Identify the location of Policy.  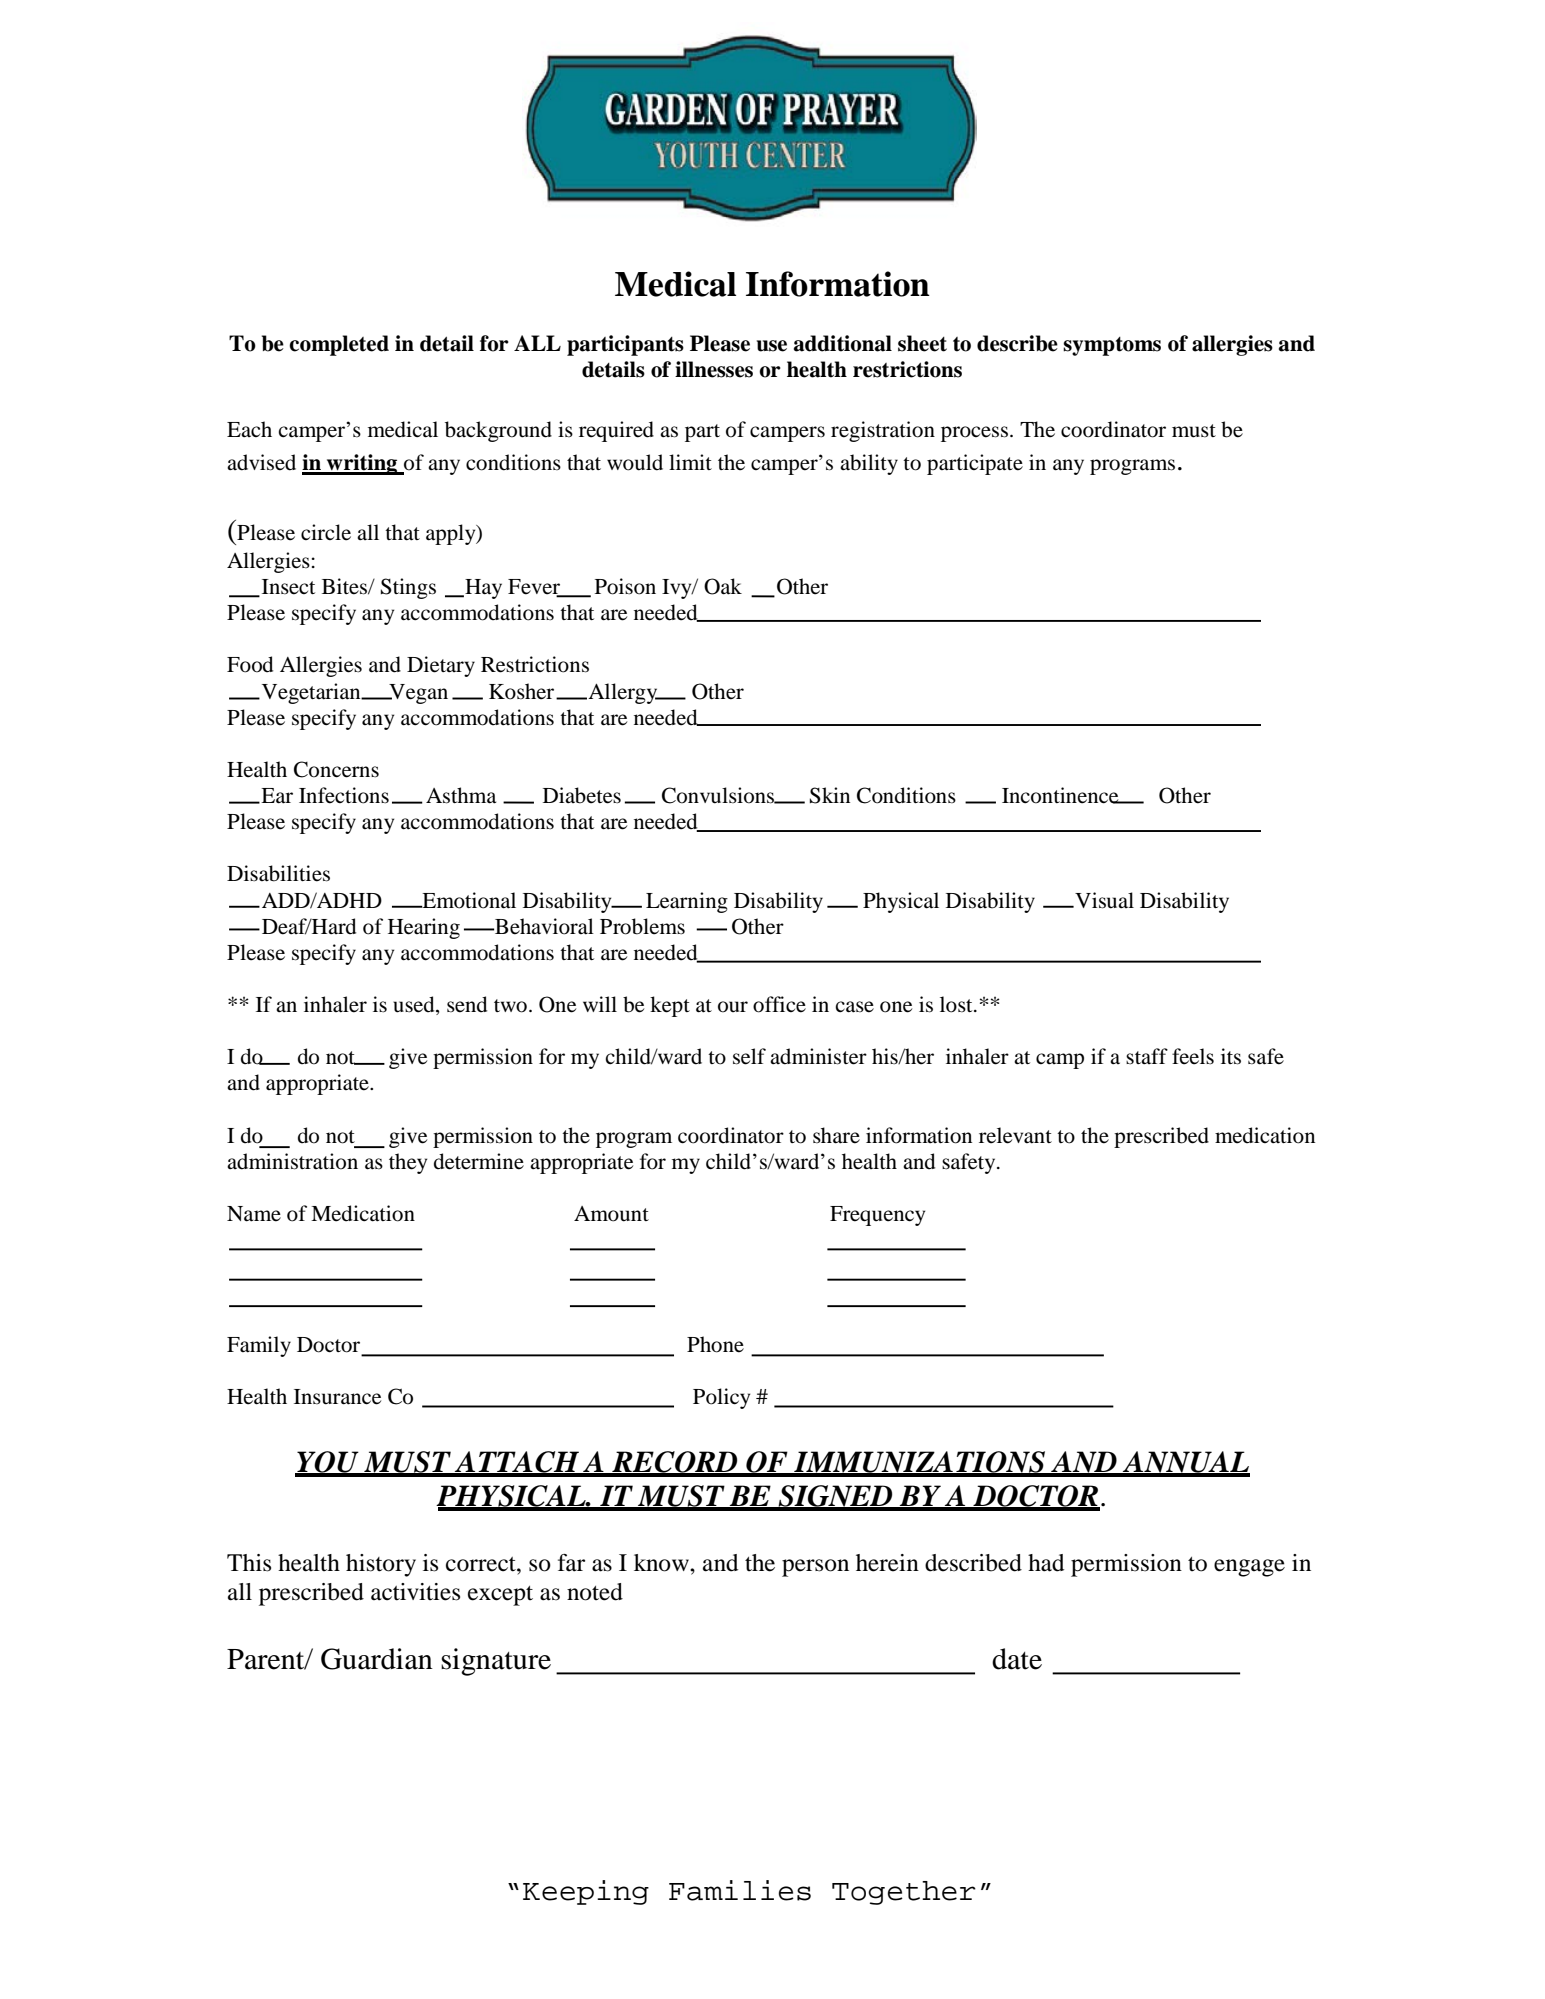
(721, 1398).
